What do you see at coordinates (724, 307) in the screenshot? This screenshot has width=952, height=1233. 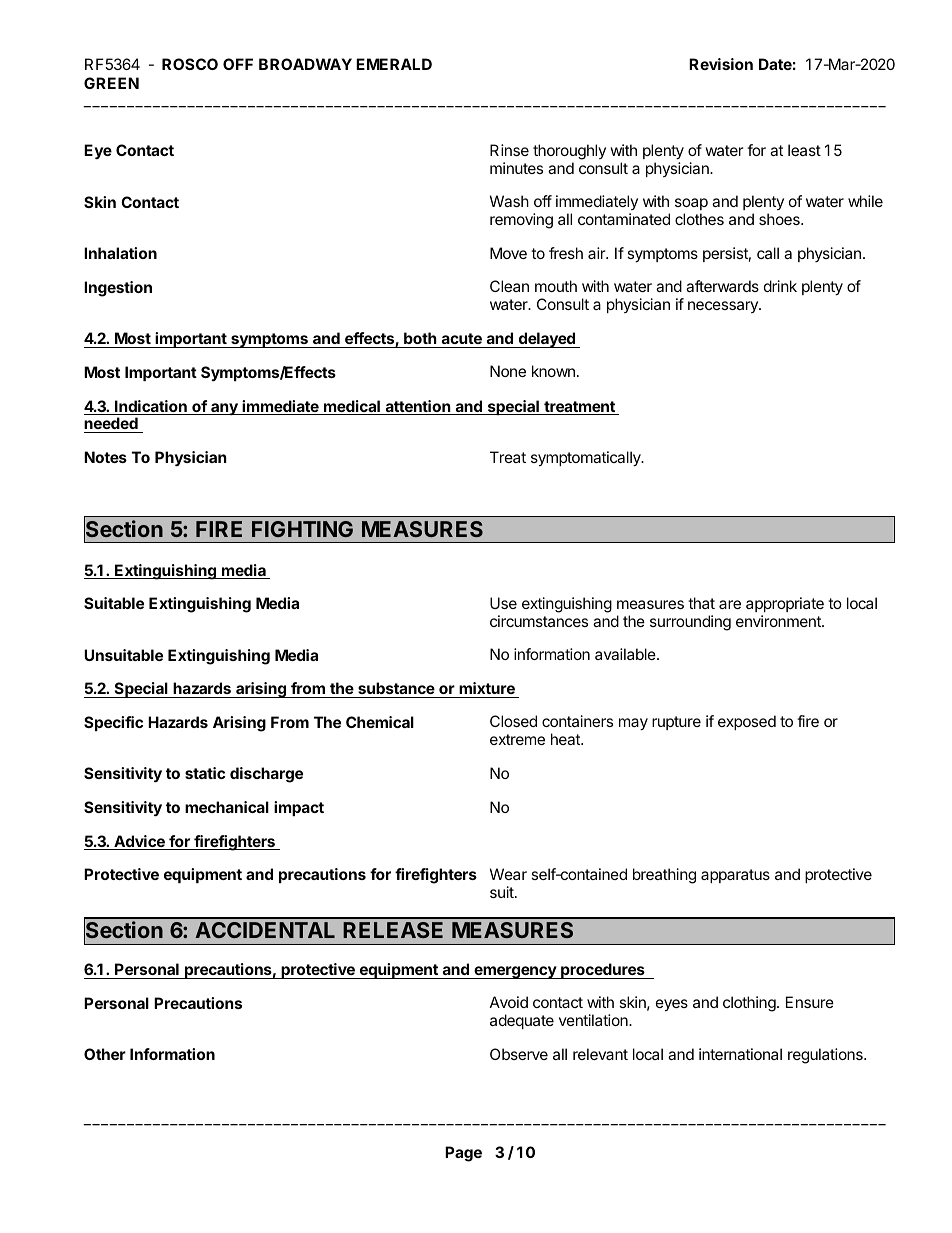 I see `necessary` at bounding box center [724, 307].
